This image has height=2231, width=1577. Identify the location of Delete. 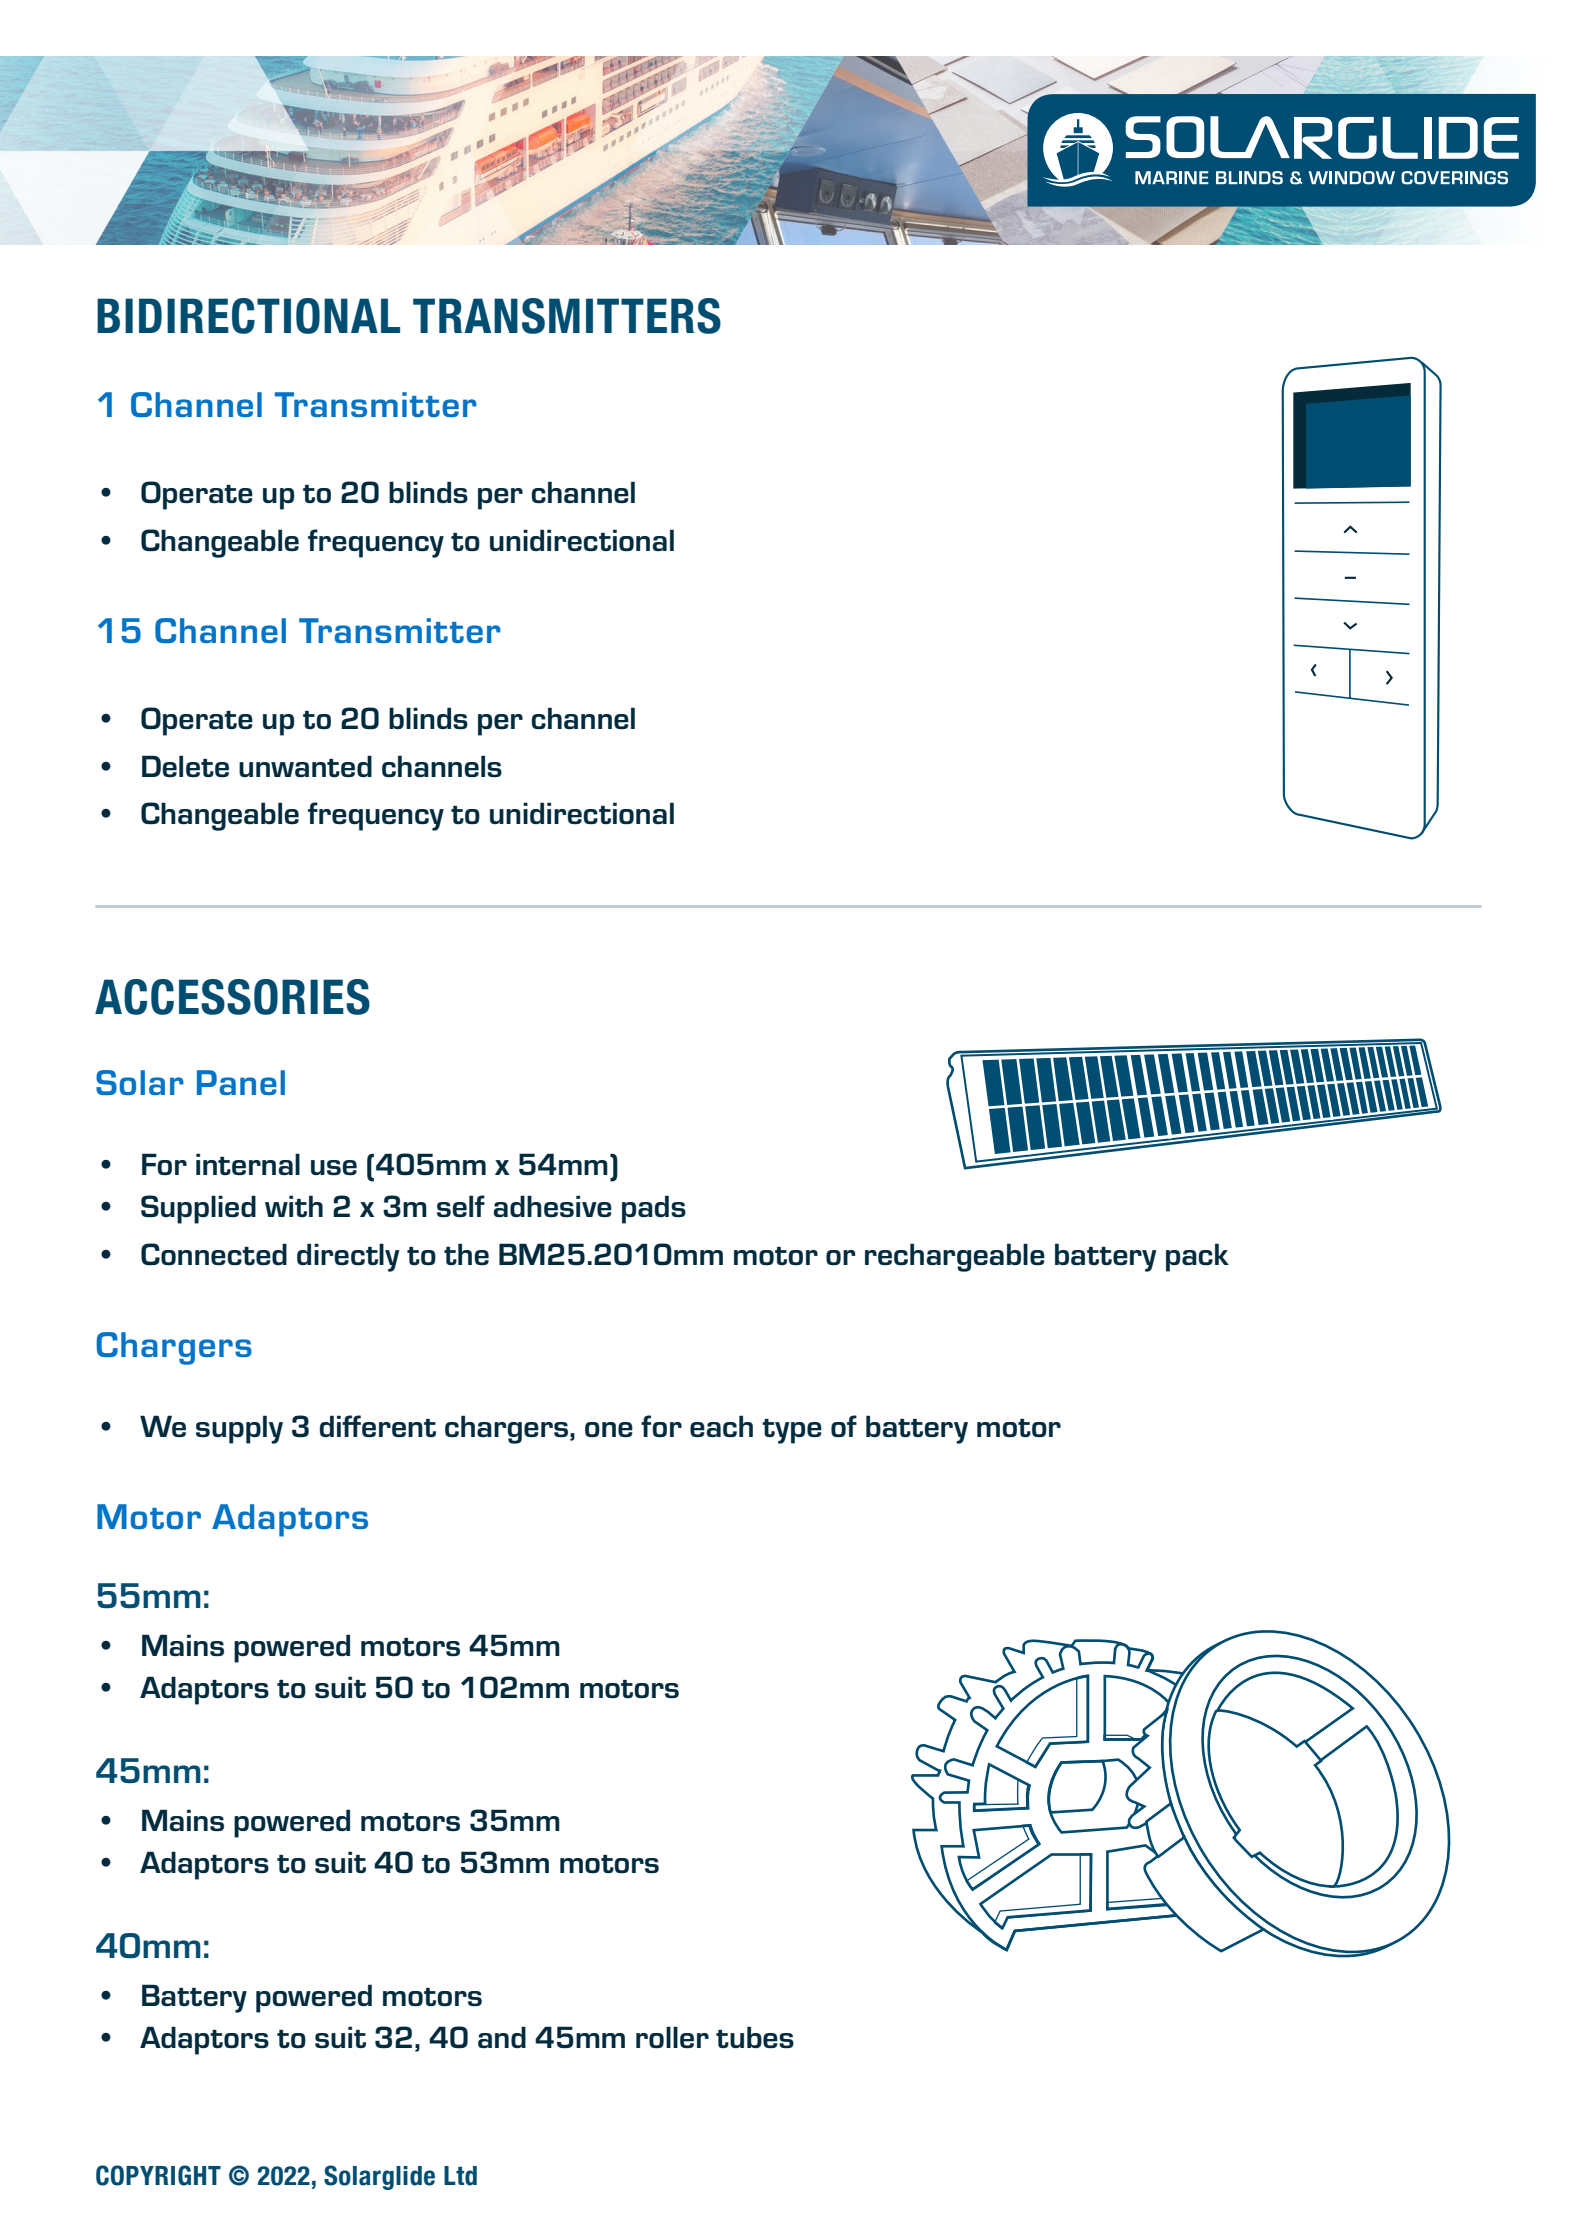
(185, 766).
